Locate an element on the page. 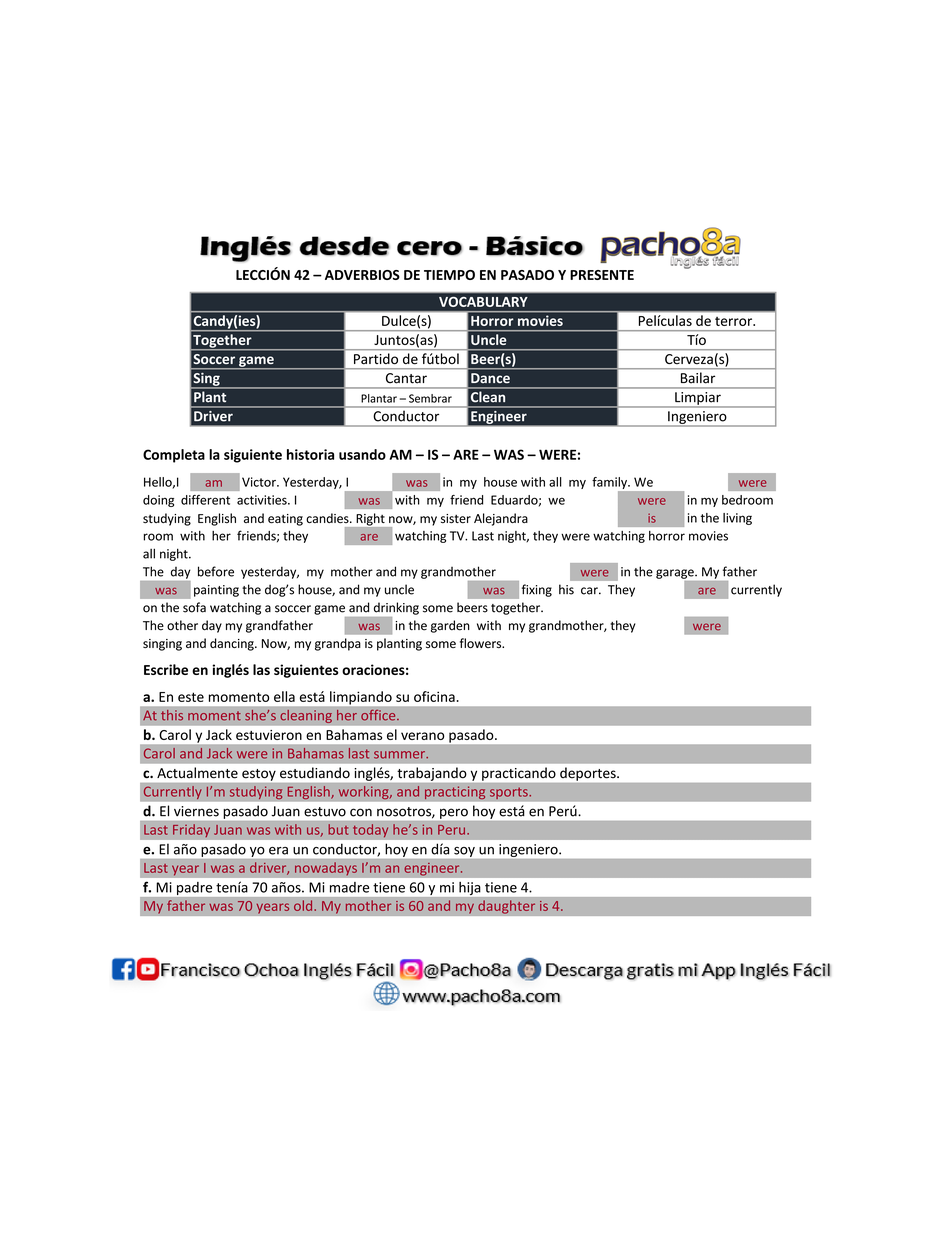 The height and width of the document is (1233, 952). soy is located at coordinates (464, 852).
